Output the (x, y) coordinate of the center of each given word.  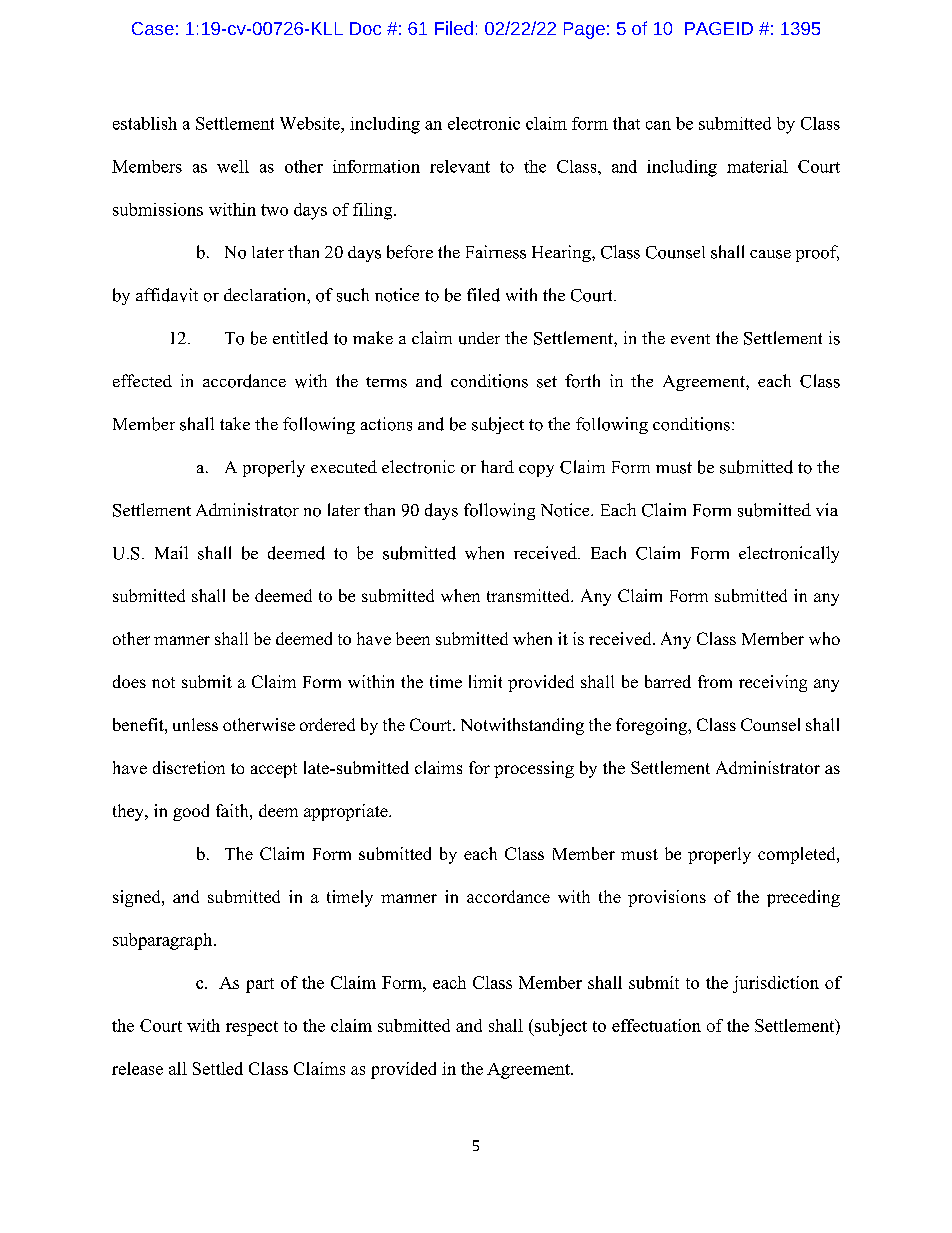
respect (252, 1028)
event (690, 339)
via (827, 509)
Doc (365, 28)
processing (534, 769)
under (479, 338)
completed (798, 855)
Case (153, 28)
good (191, 812)
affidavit (167, 295)
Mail (171, 552)
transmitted (529, 595)
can (658, 125)
